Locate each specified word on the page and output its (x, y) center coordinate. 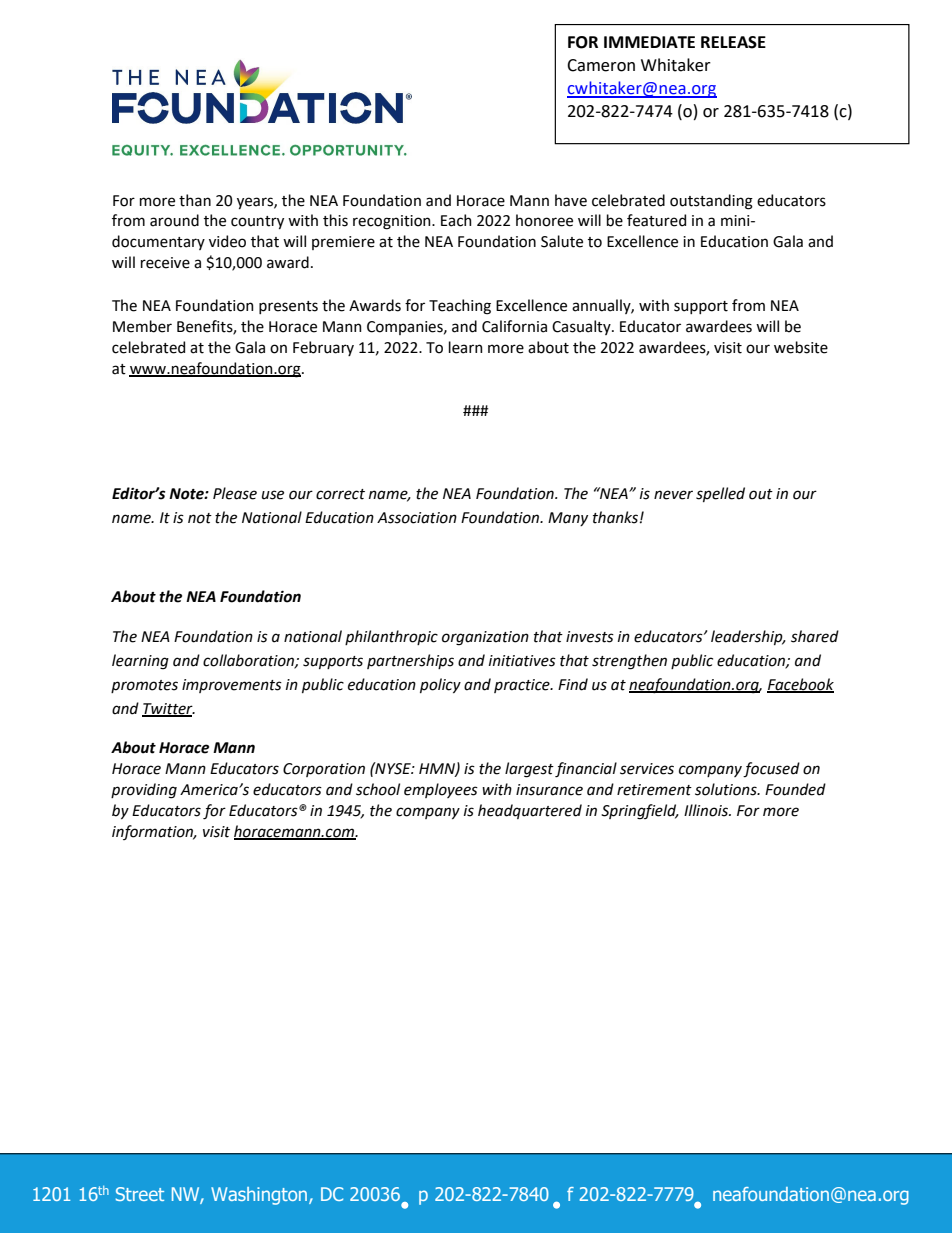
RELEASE (733, 42)
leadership (748, 637)
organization (485, 638)
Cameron (601, 65)
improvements (232, 686)
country (257, 222)
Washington (260, 1196)
